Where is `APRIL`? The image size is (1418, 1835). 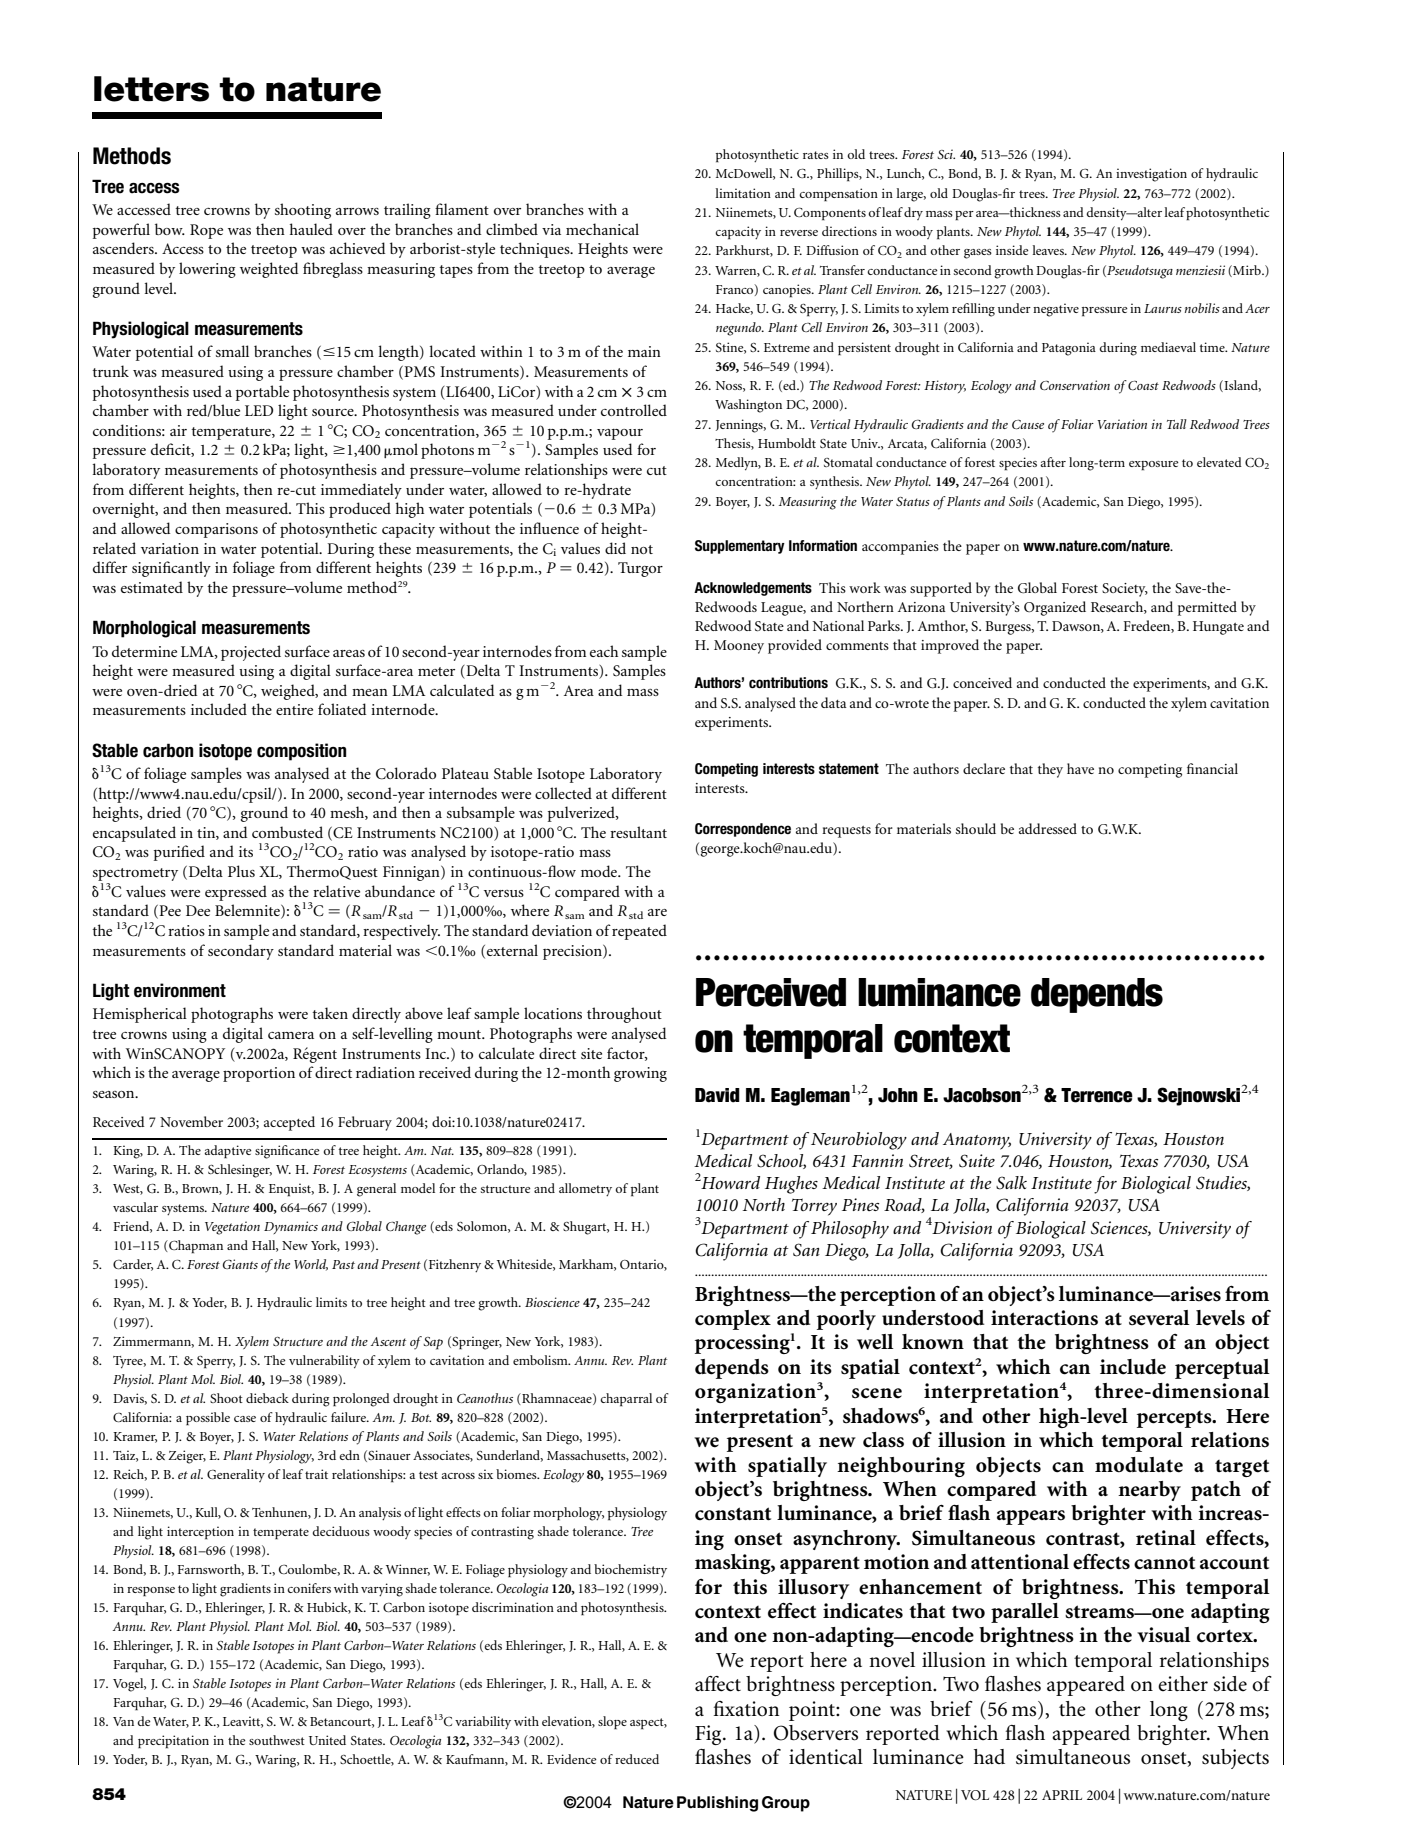
APRIL is located at coordinates (1062, 1795).
